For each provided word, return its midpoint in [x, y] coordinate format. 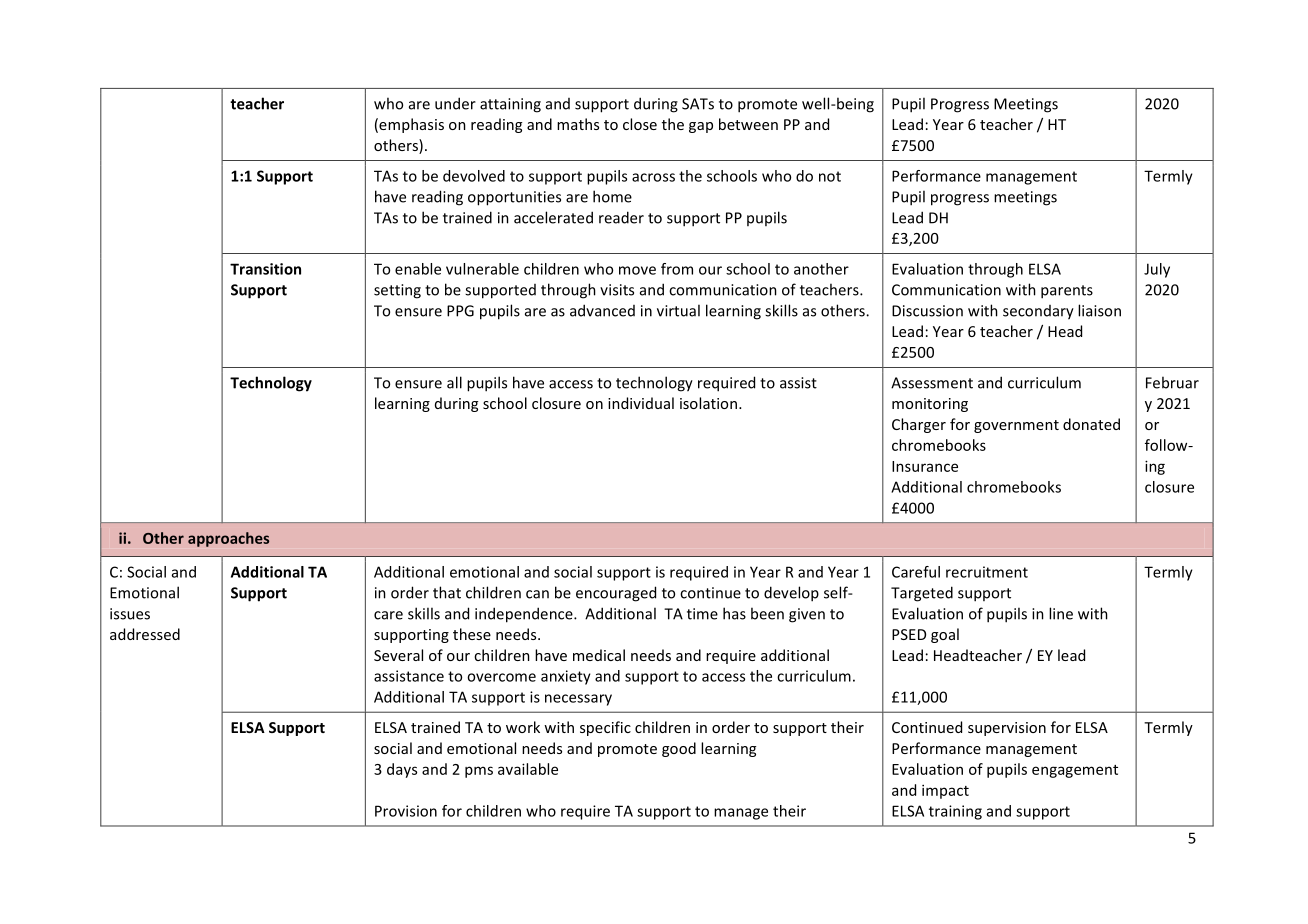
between [748, 124]
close [640, 124]
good [679, 749]
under [455, 103]
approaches [228, 539]
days [402, 770]
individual [641, 403]
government [1016, 426]
